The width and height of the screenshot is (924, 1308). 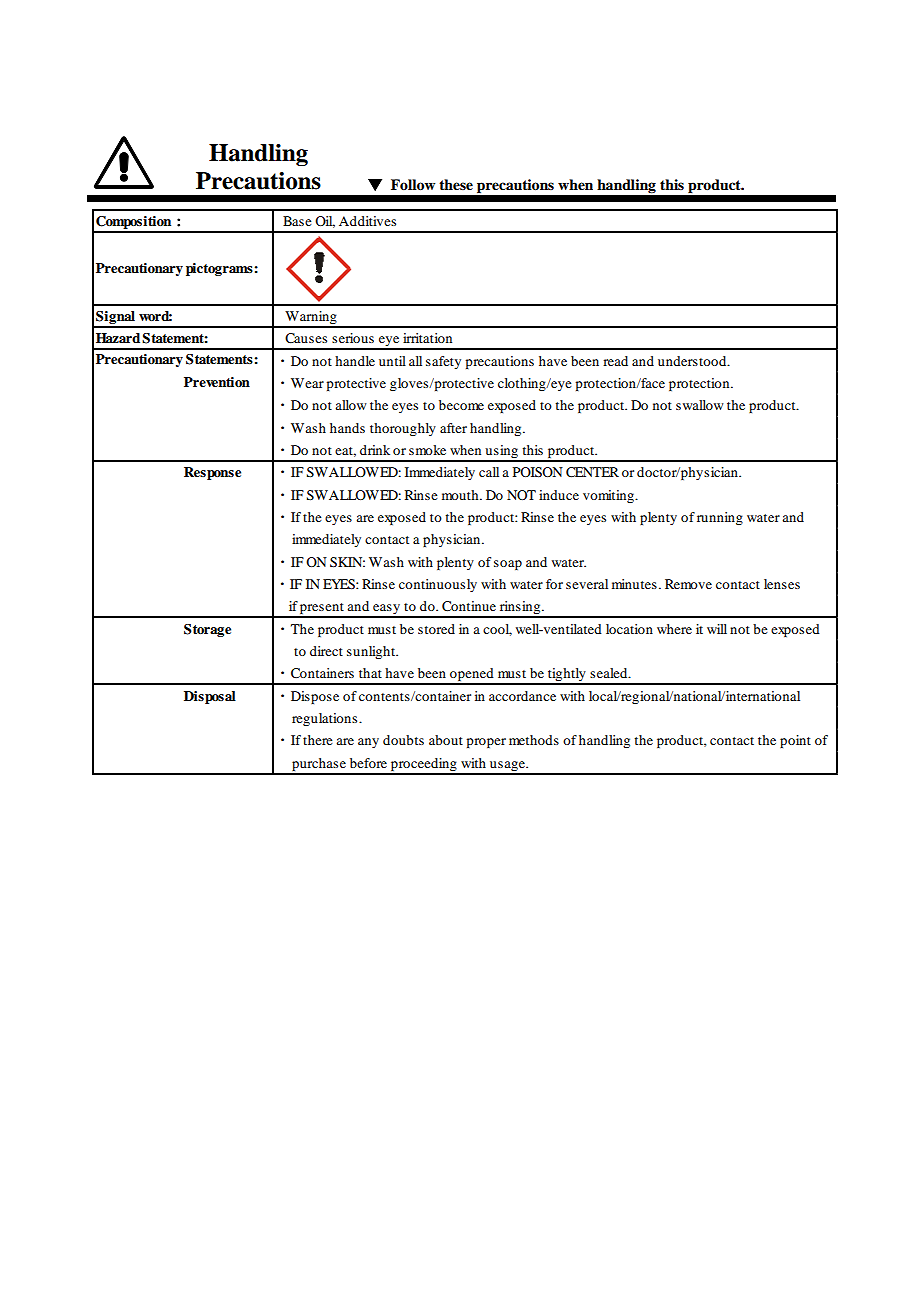 What do you see at coordinates (717, 629) in the screenshot?
I see `will` at bounding box center [717, 629].
